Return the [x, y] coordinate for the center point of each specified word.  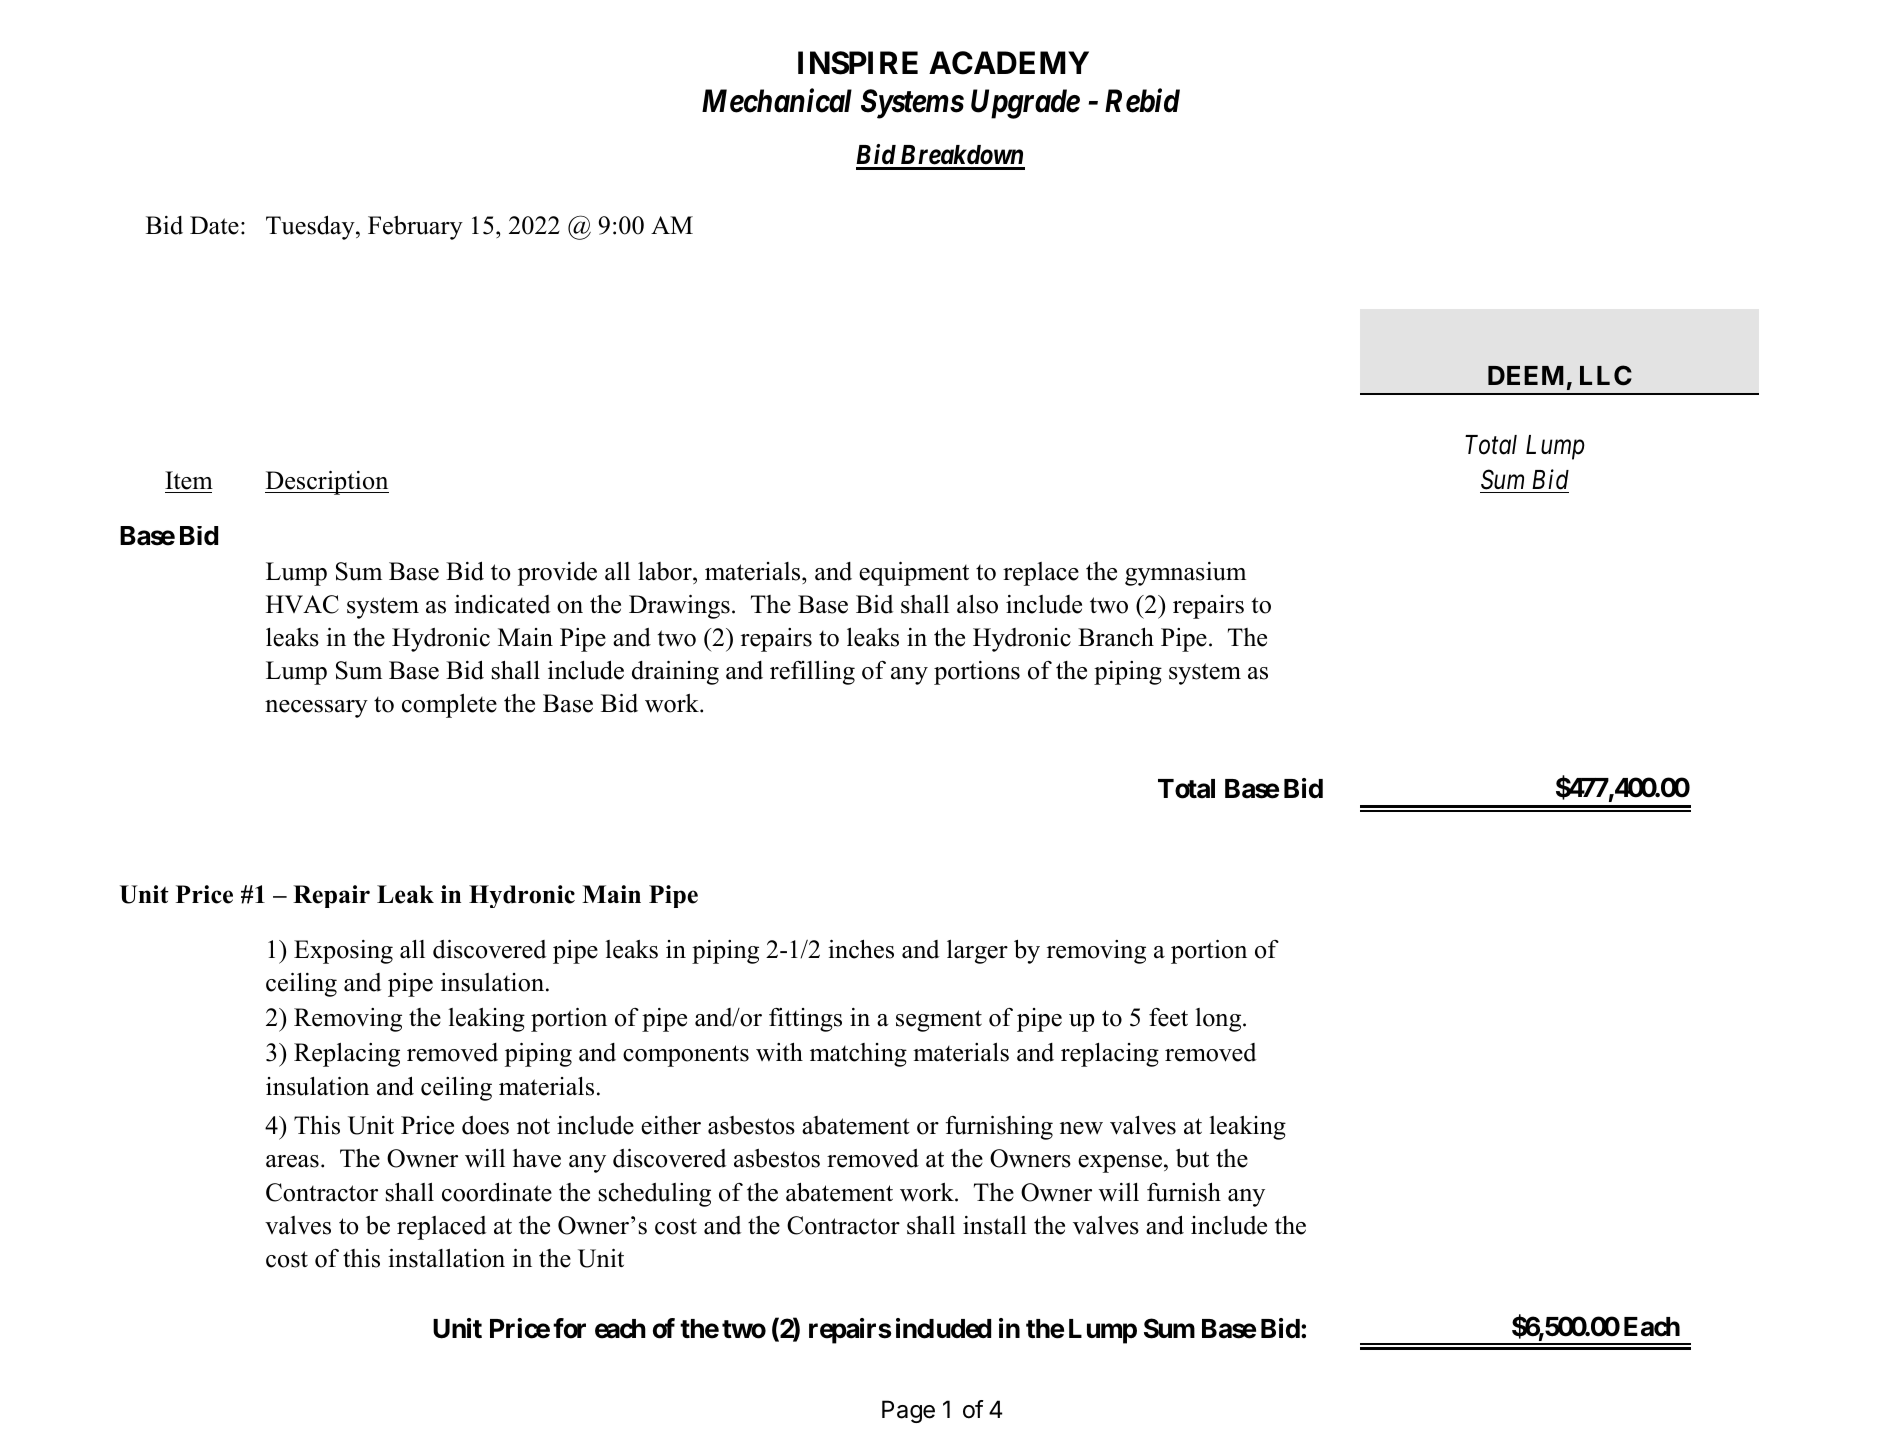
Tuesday [311, 227]
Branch [1116, 637]
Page [908, 1411]
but [1192, 1158]
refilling [812, 673]
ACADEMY [1009, 63]
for [569, 1328]
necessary [316, 709]
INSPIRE [858, 63]
